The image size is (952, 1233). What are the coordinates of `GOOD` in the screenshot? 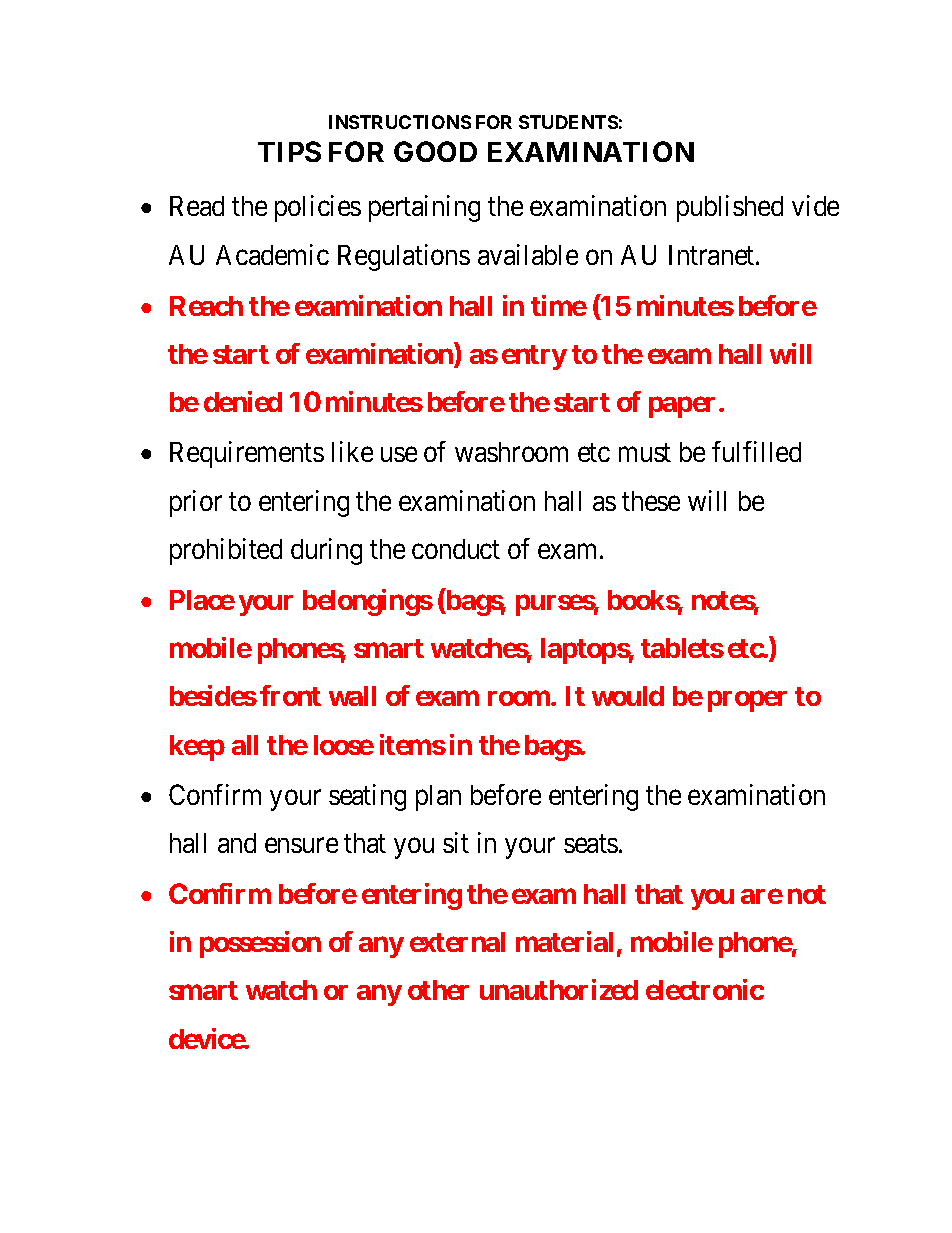 It's located at (435, 151).
